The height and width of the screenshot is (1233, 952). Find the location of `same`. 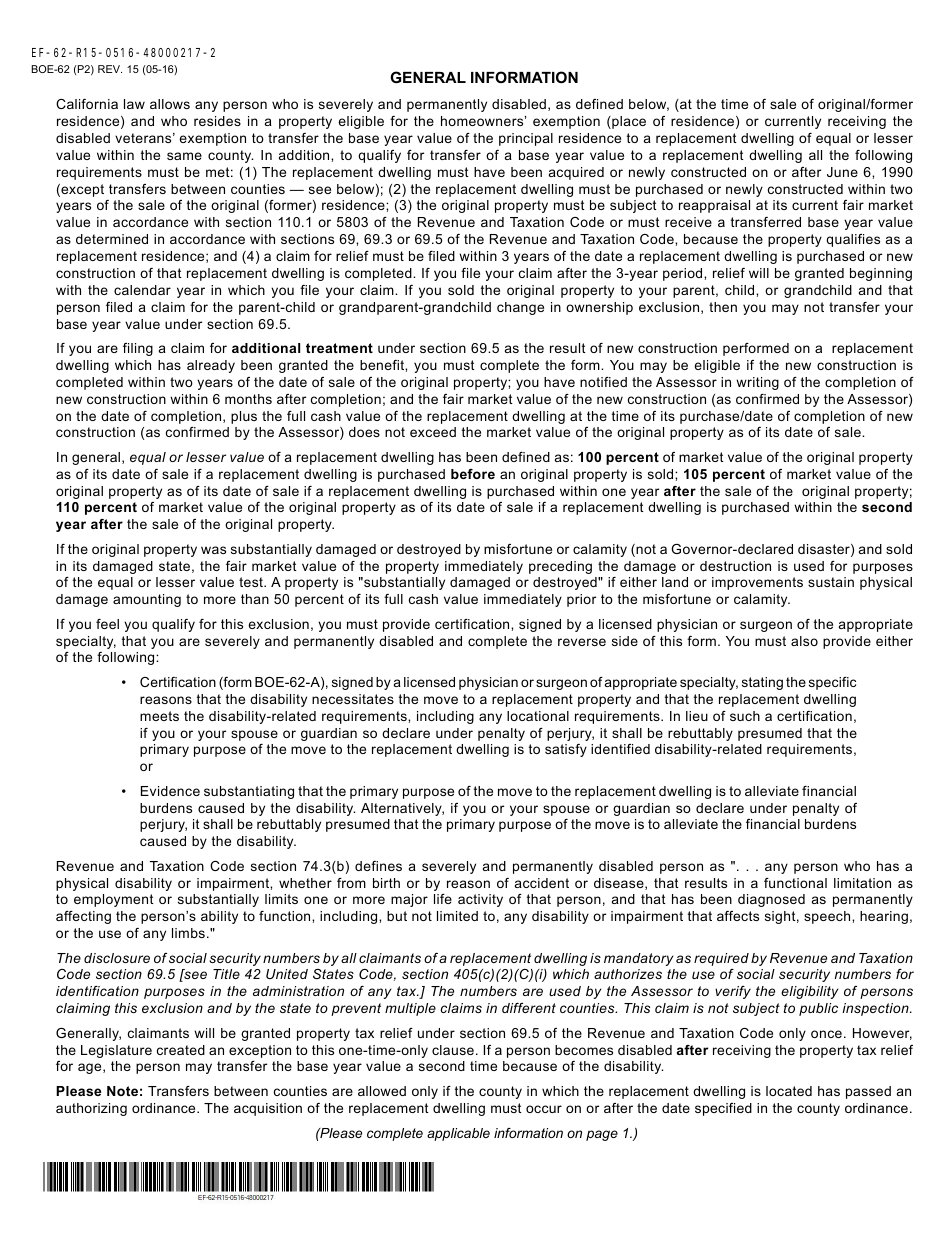

same is located at coordinates (184, 156).
